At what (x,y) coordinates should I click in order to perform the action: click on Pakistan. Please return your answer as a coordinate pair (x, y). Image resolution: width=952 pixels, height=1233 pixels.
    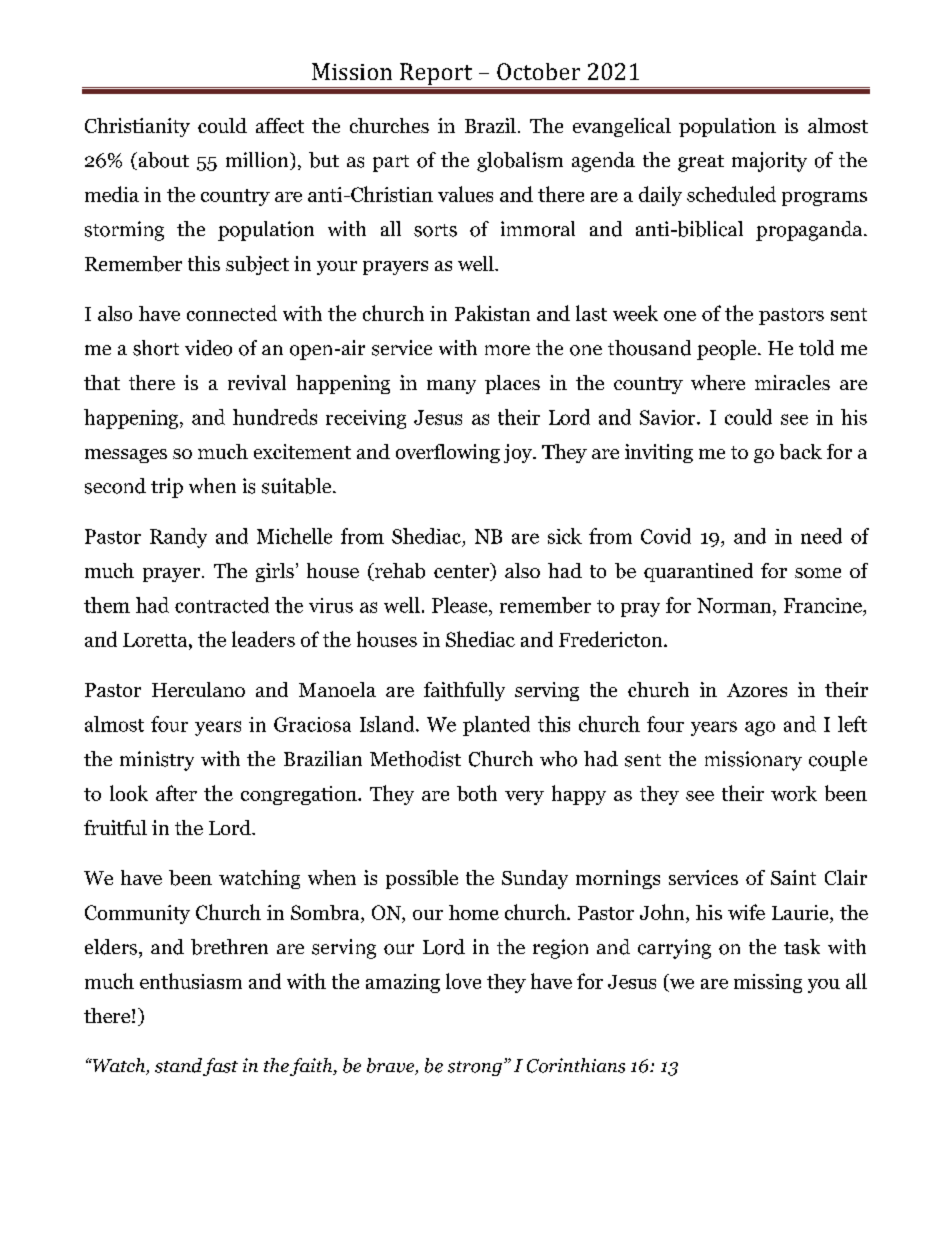
    Looking at the image, I should click on (492, 313).
